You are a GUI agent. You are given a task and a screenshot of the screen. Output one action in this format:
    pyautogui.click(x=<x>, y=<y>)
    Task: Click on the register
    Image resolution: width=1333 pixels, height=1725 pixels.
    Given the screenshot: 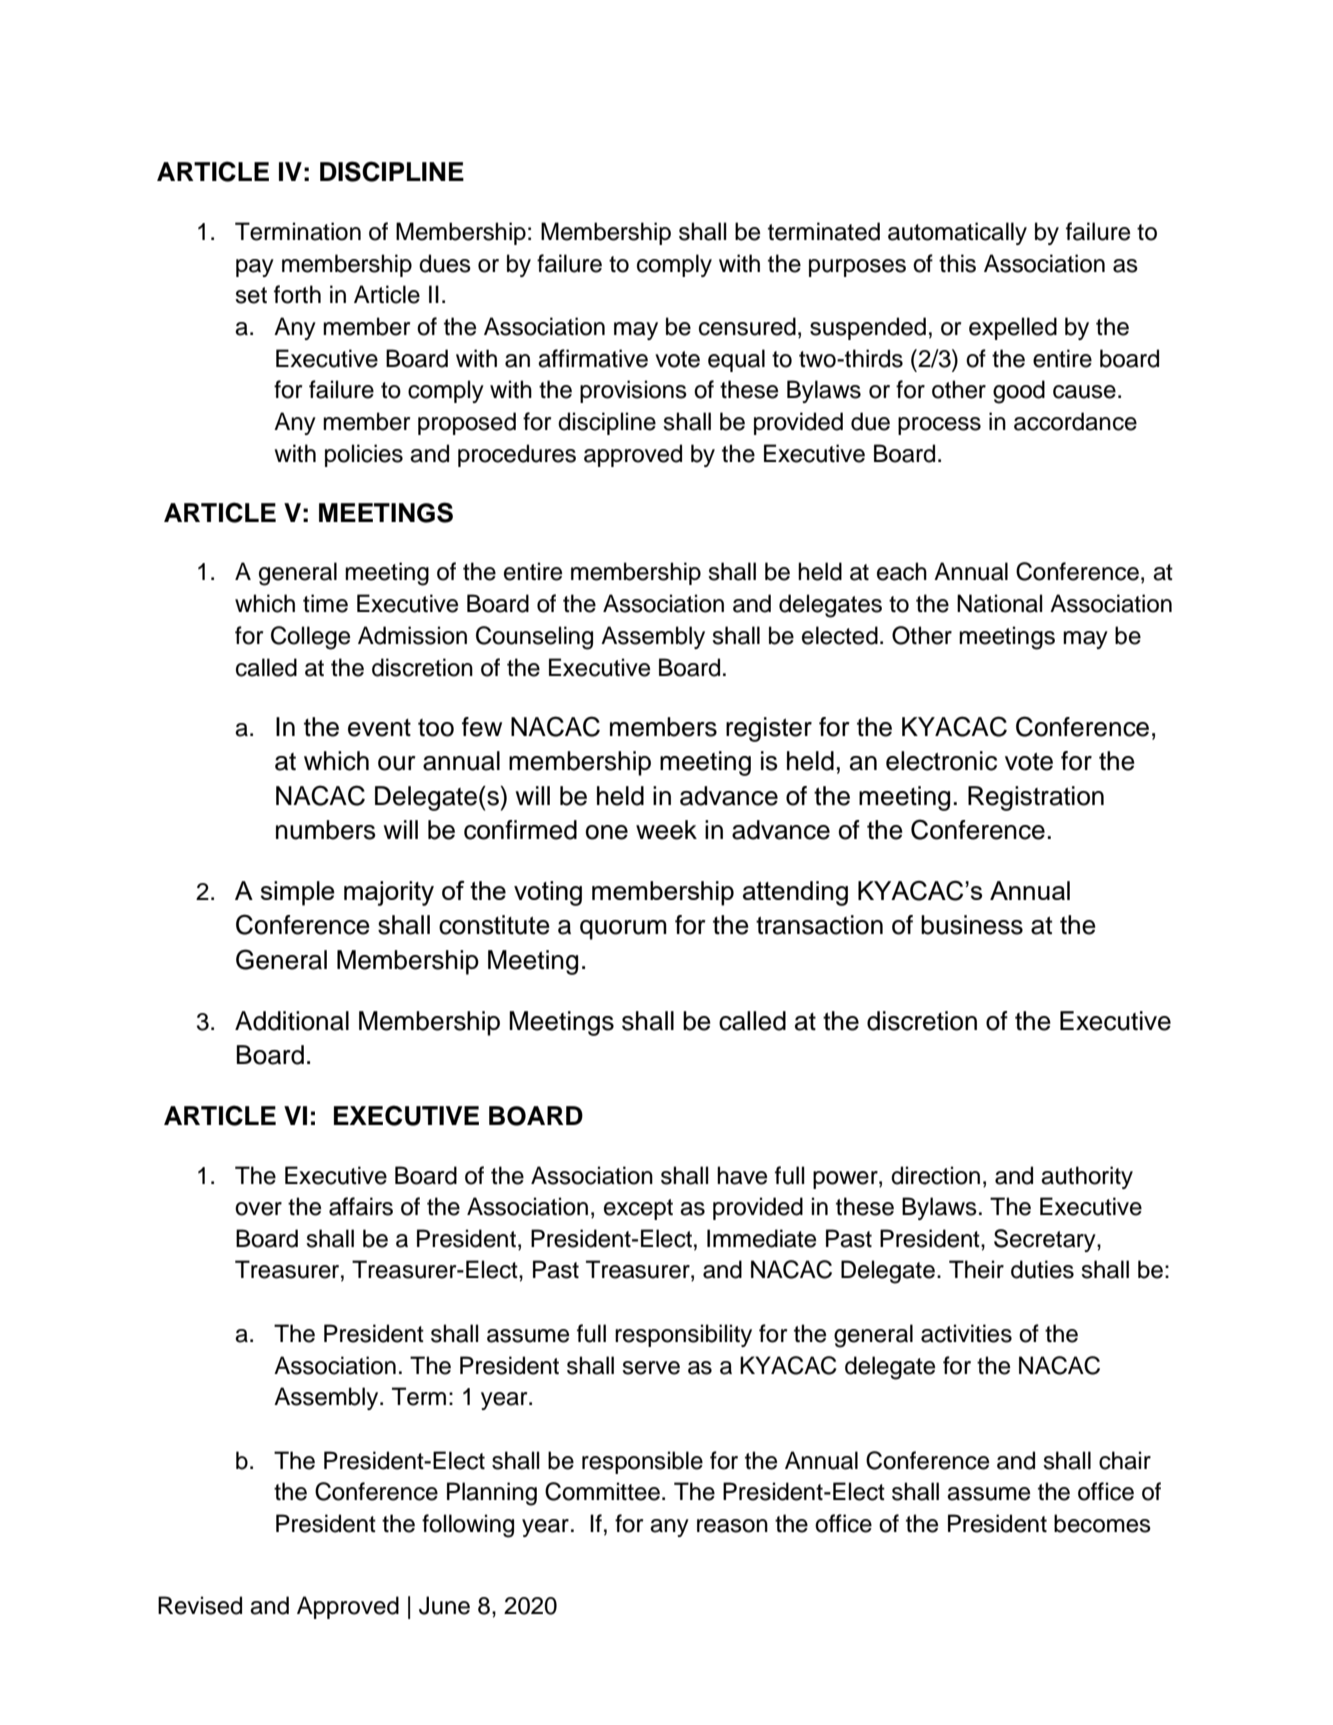 What is the action you would take?
    pyautogui.click(x=769, y=729)
